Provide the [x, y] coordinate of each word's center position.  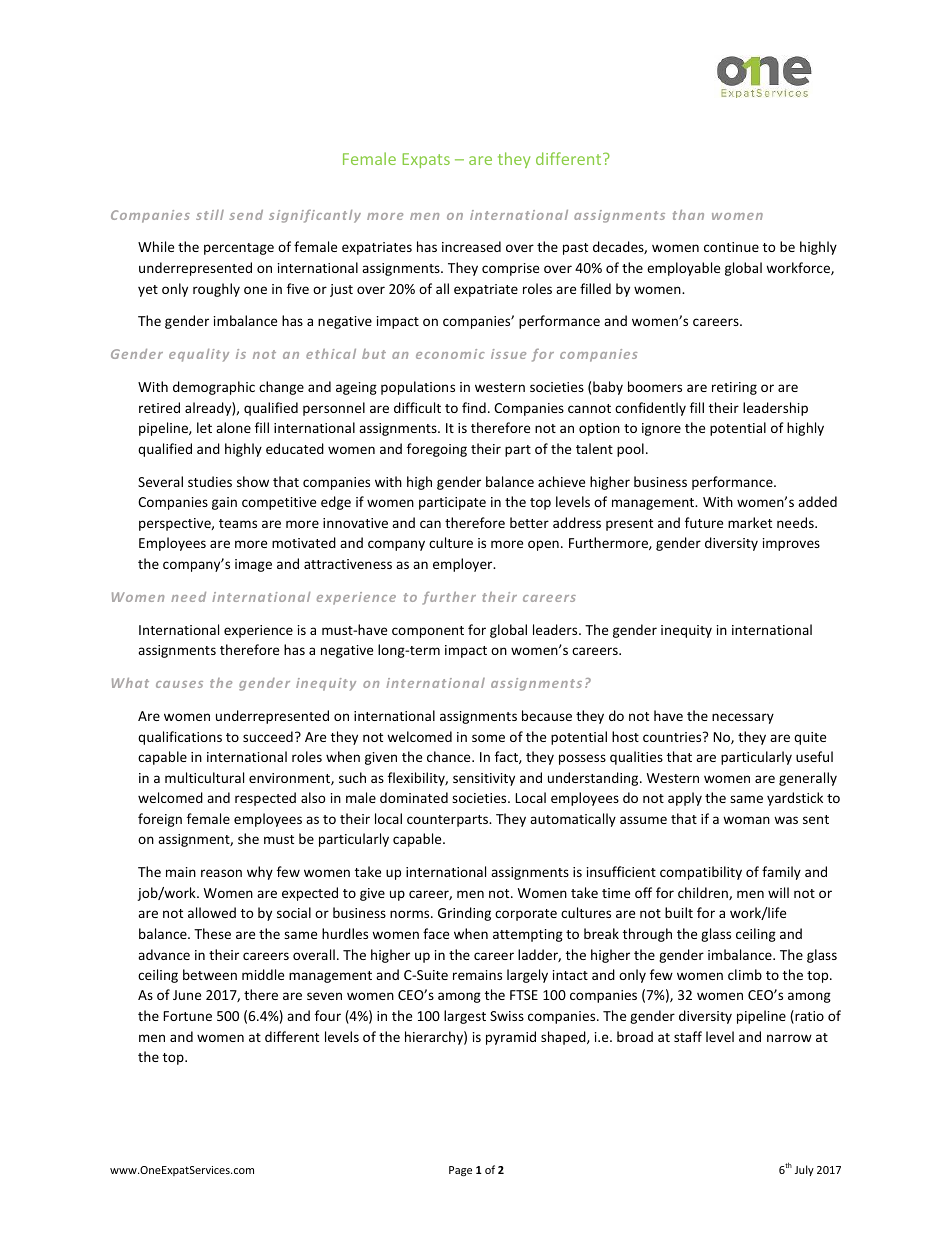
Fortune [187, 1016]
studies [210, 481]
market [750, 522]
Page [460, 1171]
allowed [212, 912]
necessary [743, 718]
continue [731, 247]
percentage [239, 249]
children [704, 893]
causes [179, 684]
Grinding [464, 914]
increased [471, 246]
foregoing [437, 450]
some [488, 738]
